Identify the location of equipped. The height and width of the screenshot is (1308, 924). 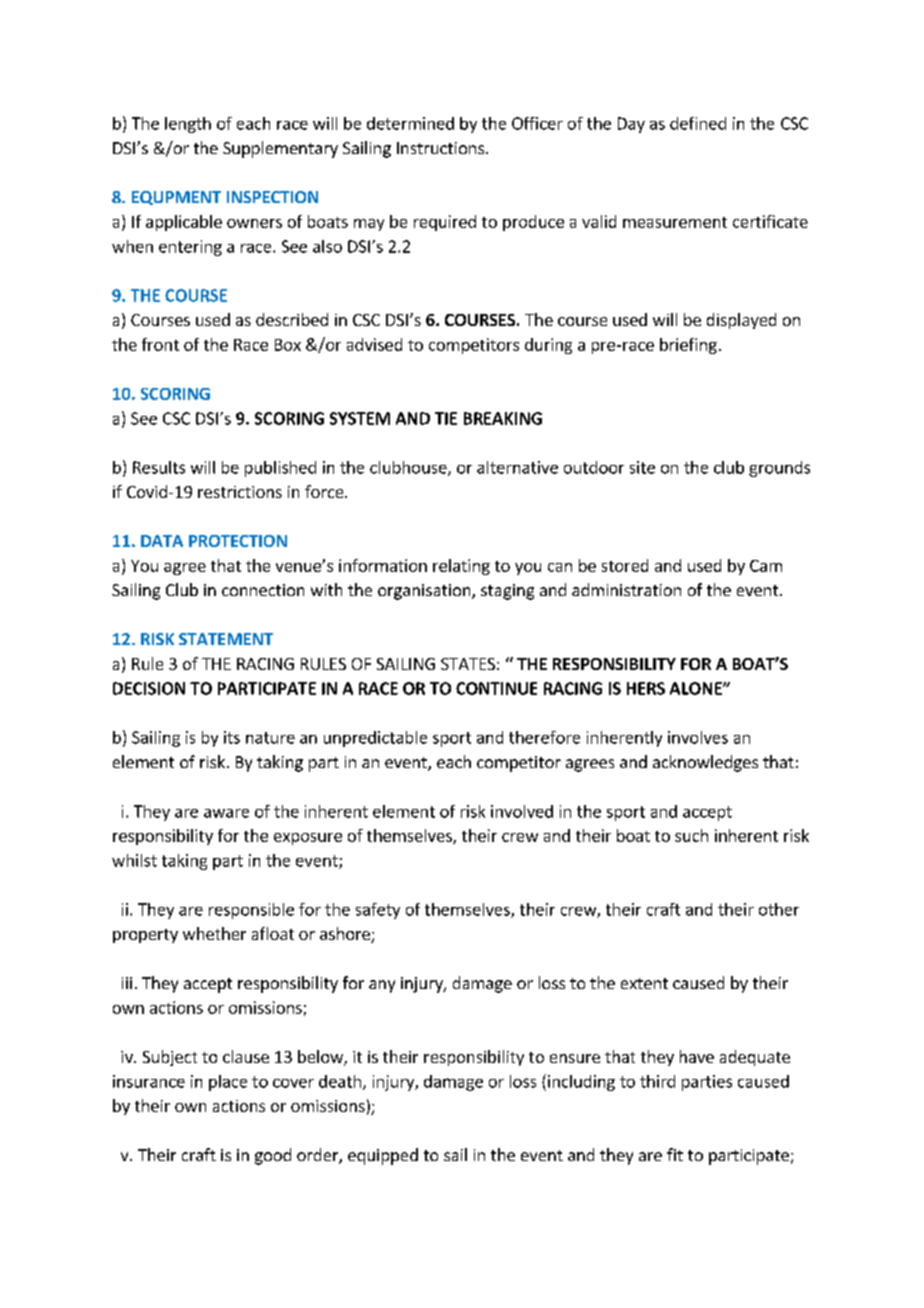
(383, 1156).
